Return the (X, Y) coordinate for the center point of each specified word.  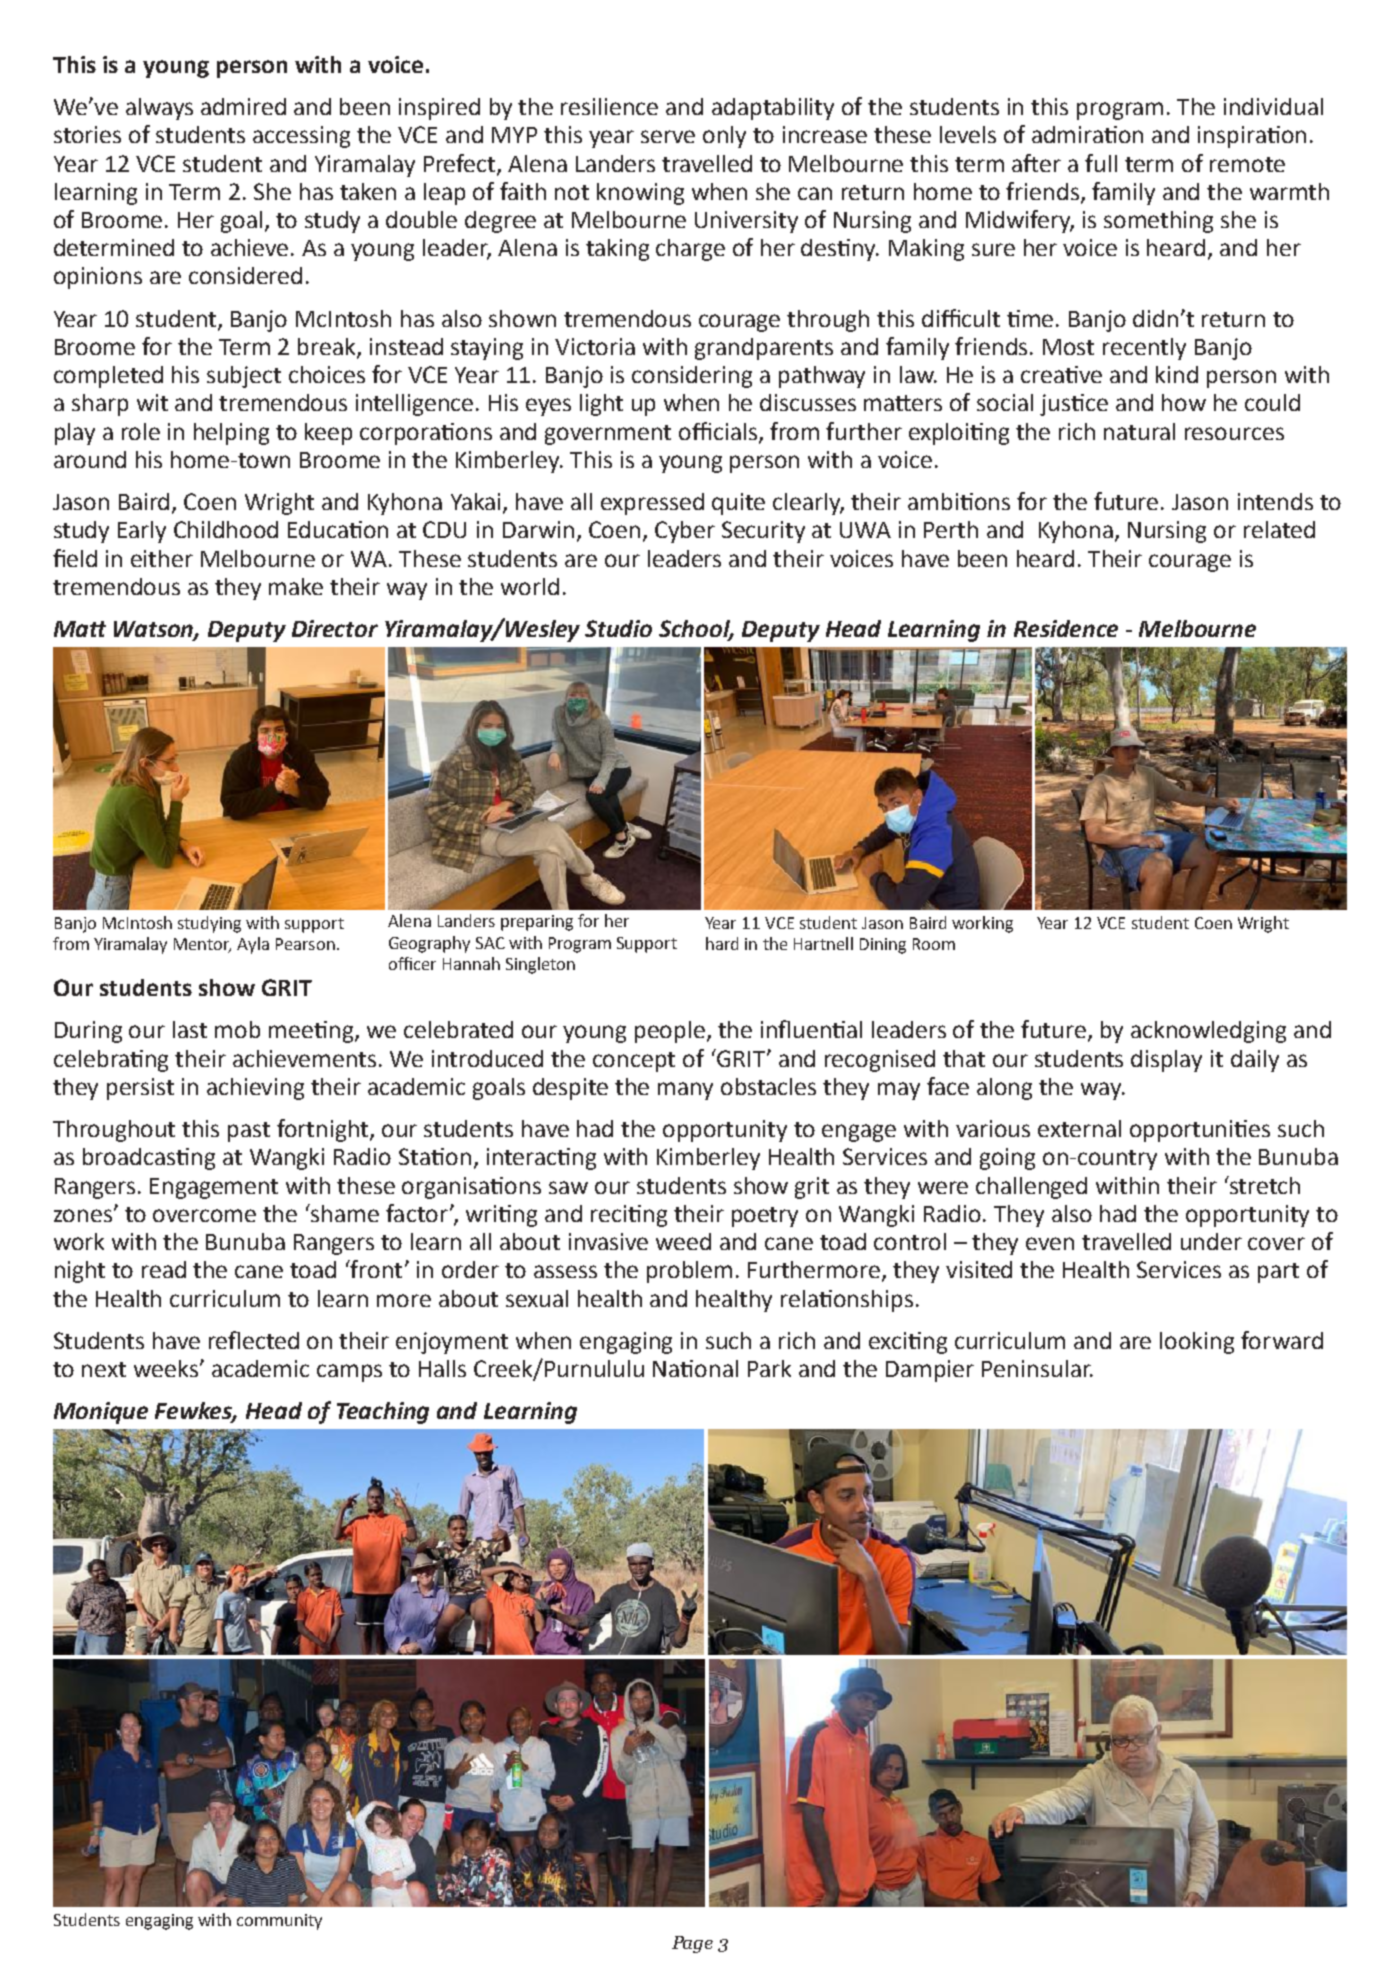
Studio (618, 628)
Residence (1066, 628)
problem (689, 1272)
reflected (254, 1340)
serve (668, 136)
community (279, 1922)
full (1101, 163)
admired (243, 106)
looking (1197, 1343)
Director (335, 628)
